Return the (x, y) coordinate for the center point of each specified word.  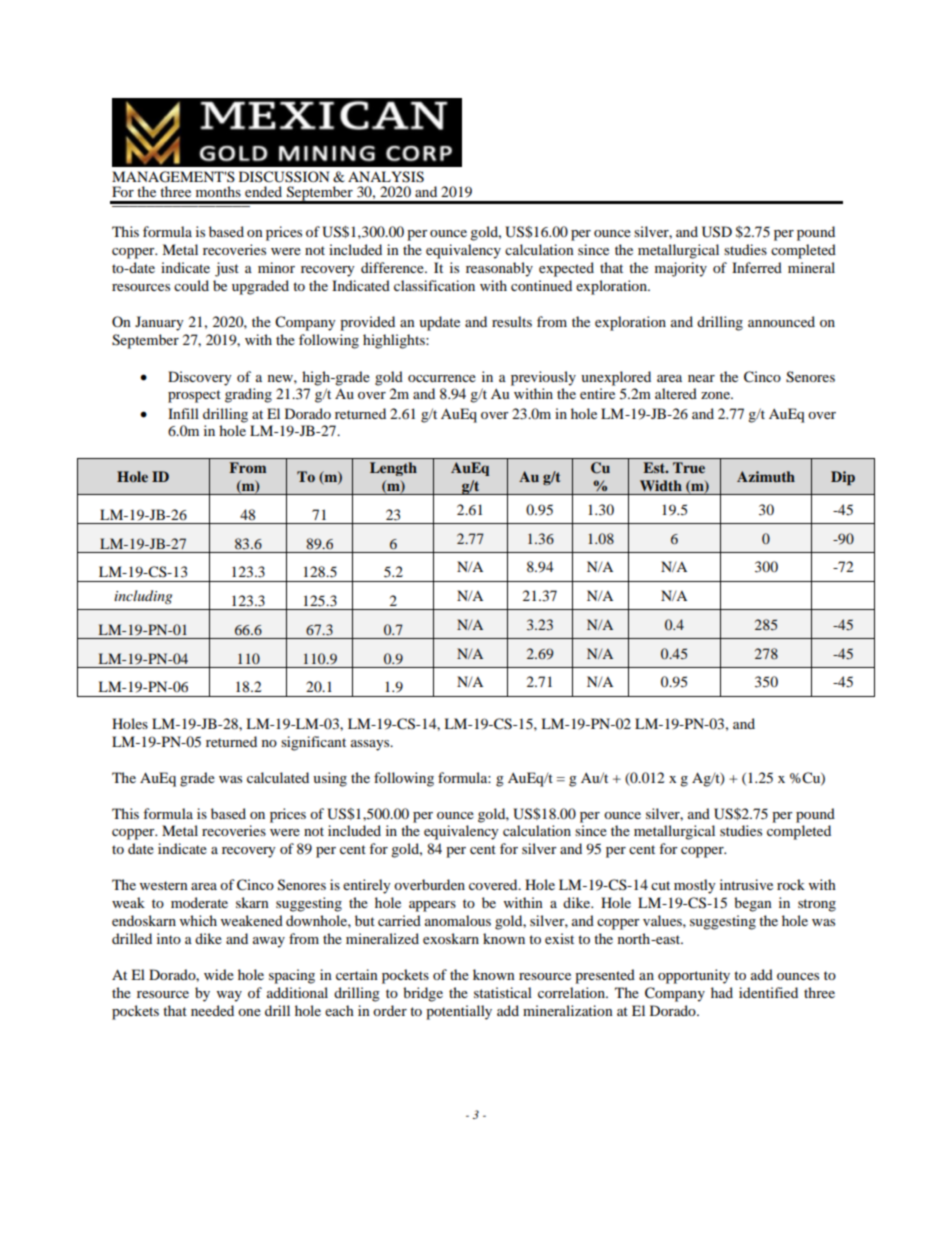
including (143, 597)
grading (248, 395)
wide (219, 974)
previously (543, 378)
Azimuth (766, 476)
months (218, 191)
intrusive (746, 884)
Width (661, 485)
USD (717, 232)
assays (371, 745)
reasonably (499, 269)
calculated (278, 777)
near (701, 378)
